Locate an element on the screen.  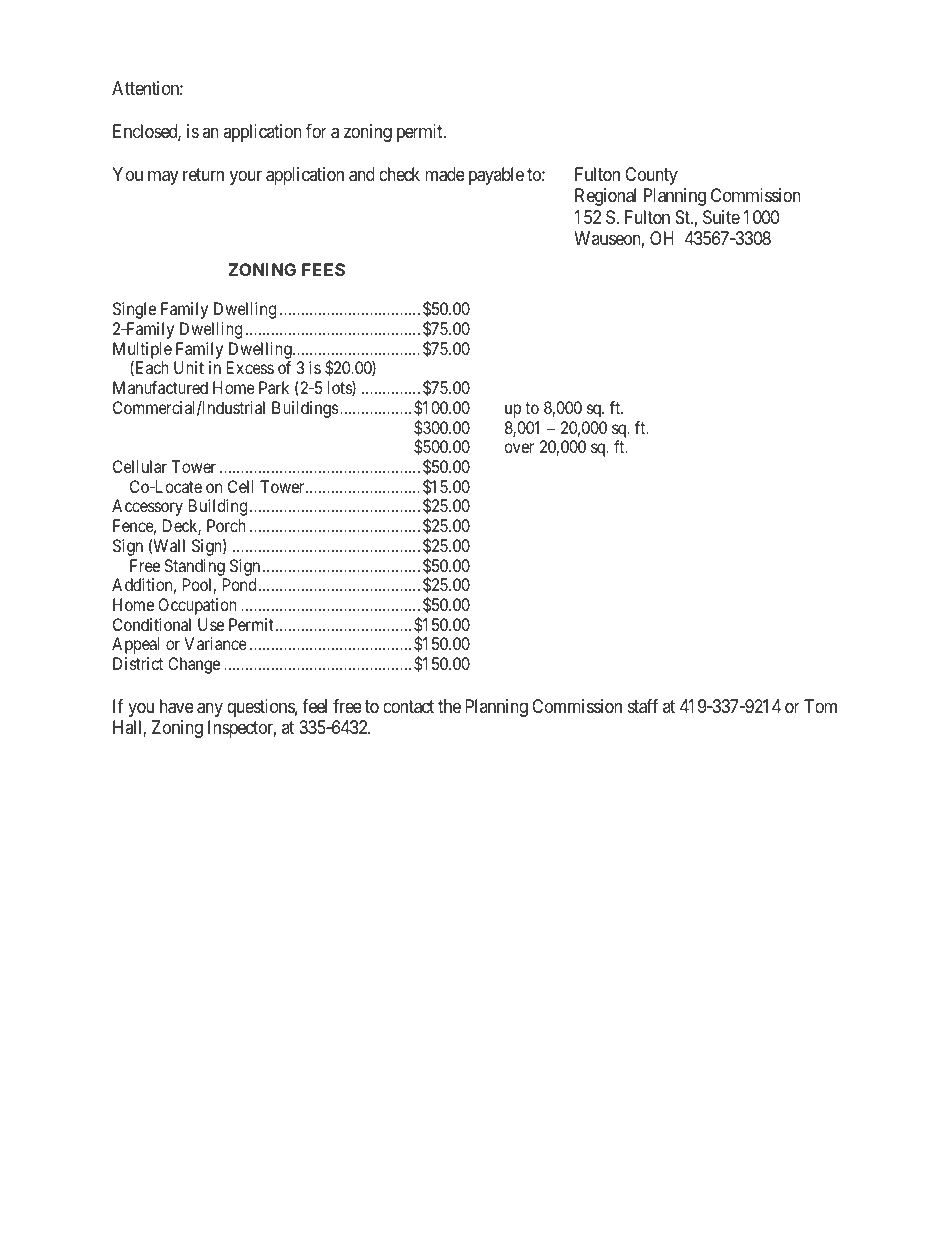
Tom is located at coordinates (820, 706).
